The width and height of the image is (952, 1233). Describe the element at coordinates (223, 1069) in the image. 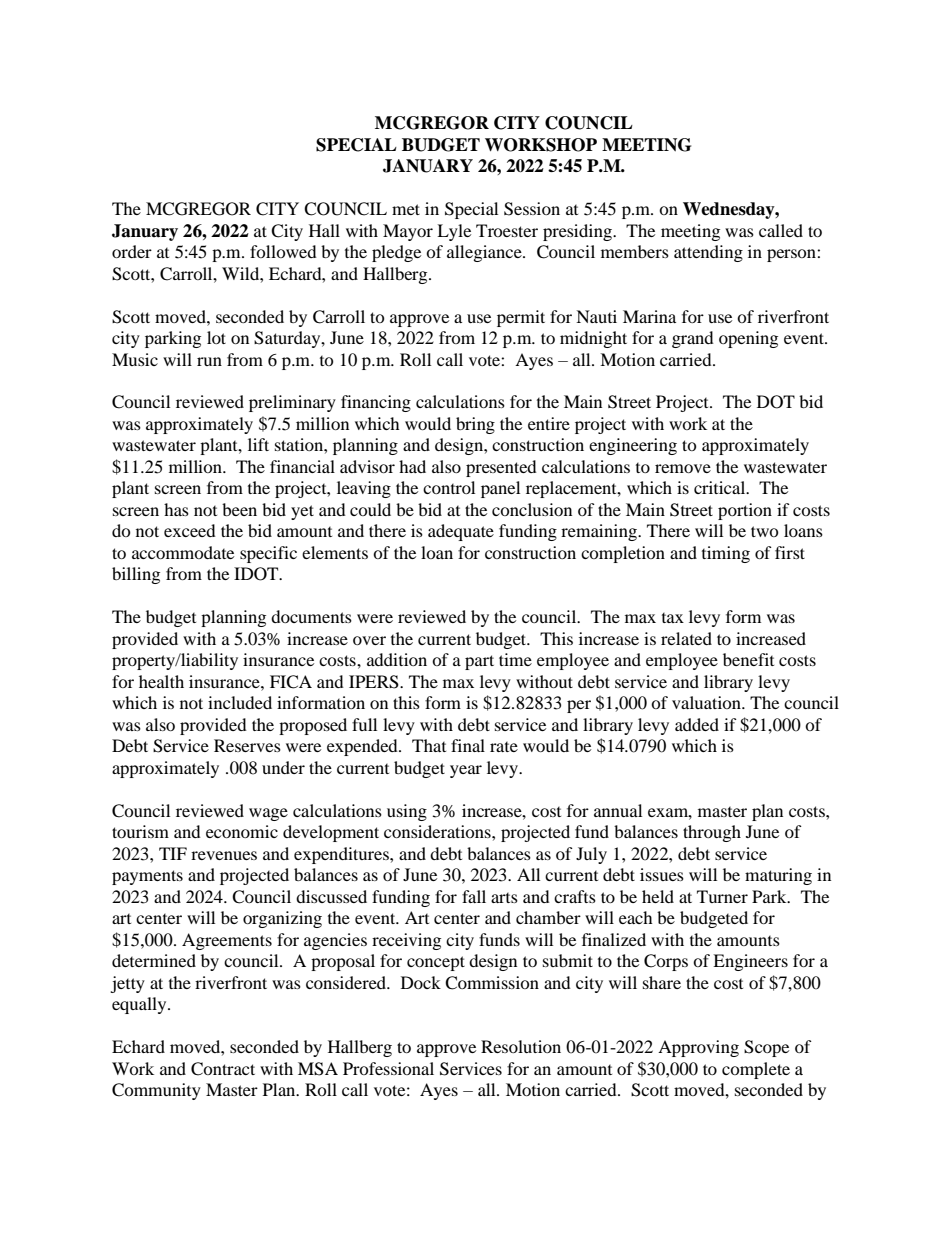

I see `Contract` at that location.
